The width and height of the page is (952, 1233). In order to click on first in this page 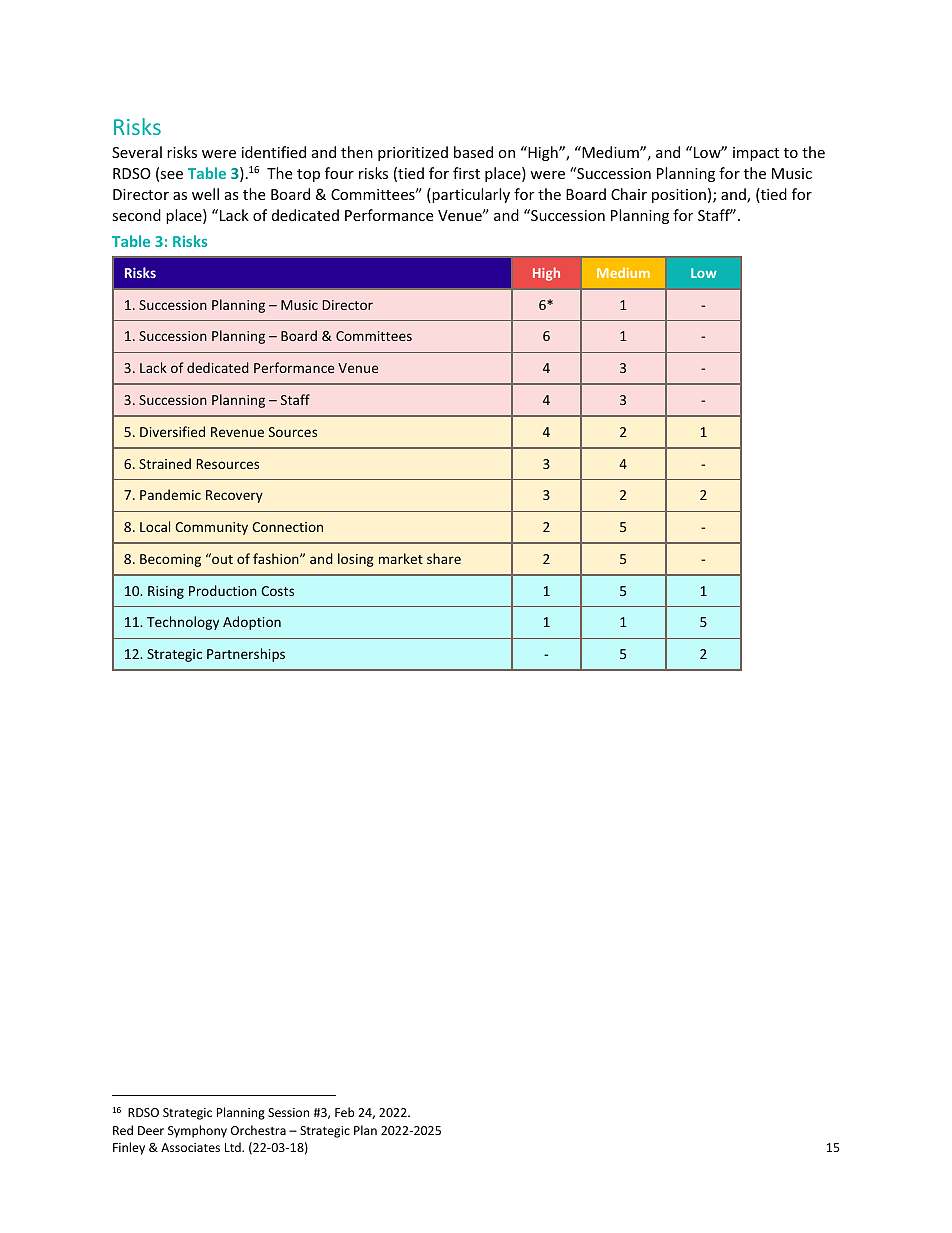, I will do `click(466, 173)`.
